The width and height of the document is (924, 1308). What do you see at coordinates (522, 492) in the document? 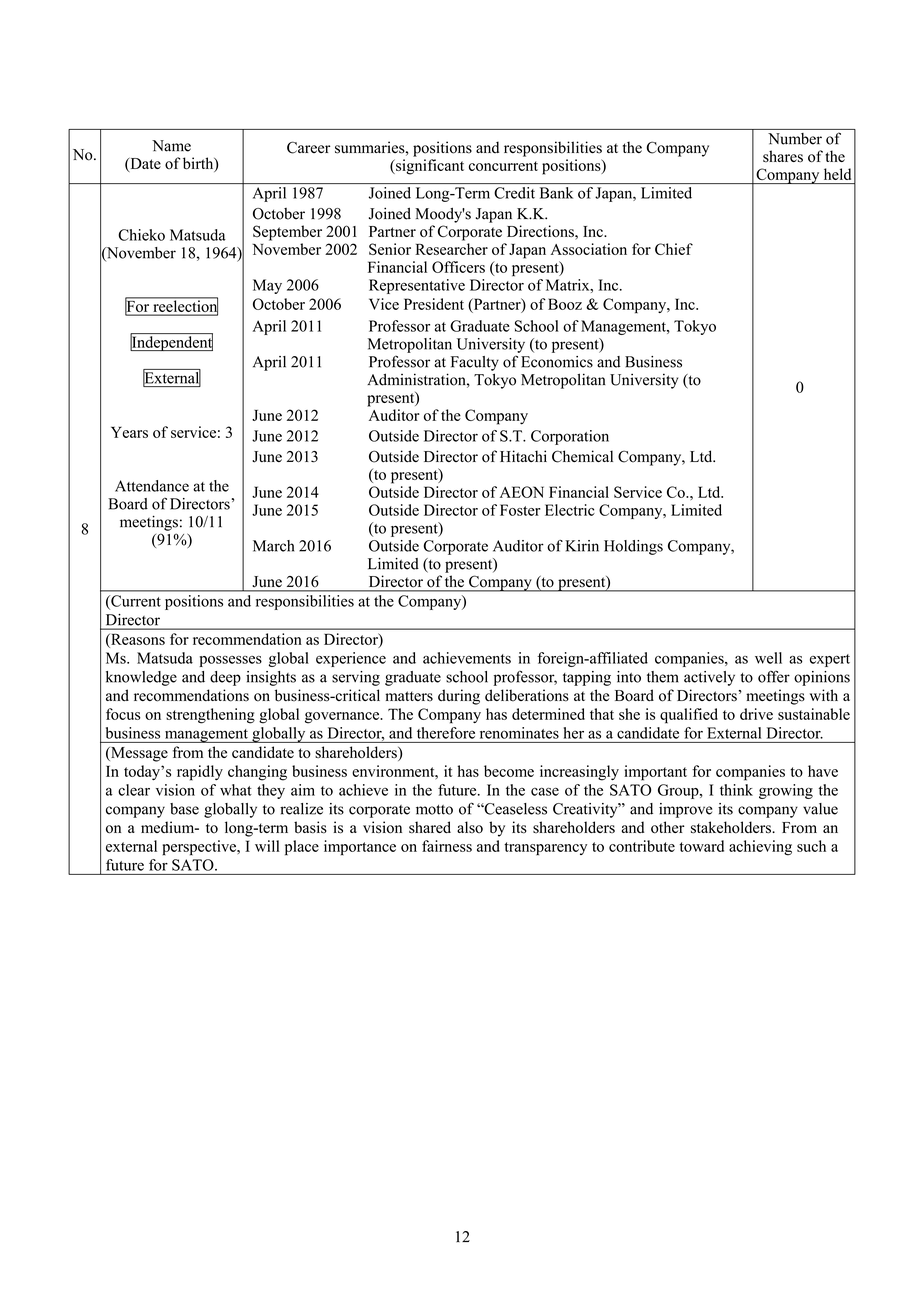
I see `AEON` at bounding box center [522, 492].
